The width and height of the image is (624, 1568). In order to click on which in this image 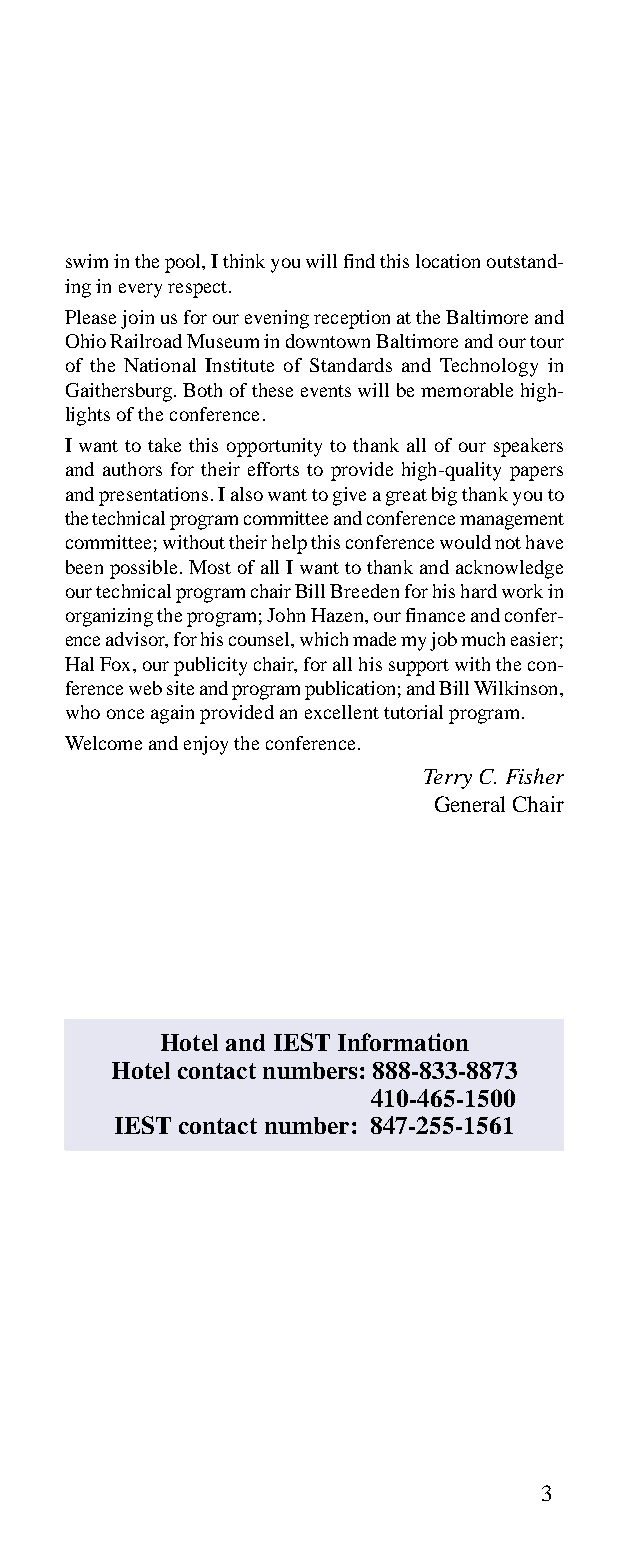, I will do `click(324, 639)`.
